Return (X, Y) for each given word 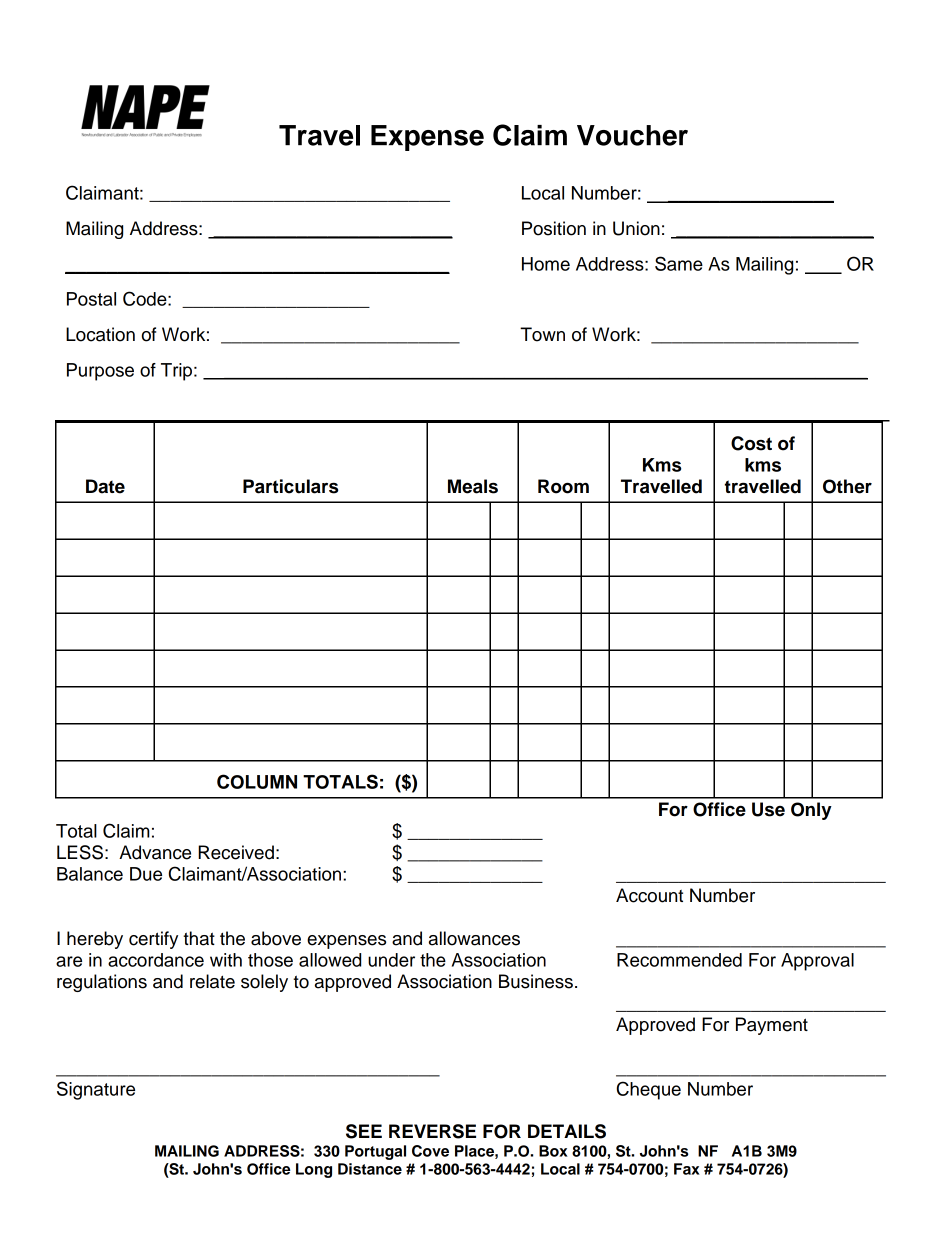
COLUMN (257, 781)
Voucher (632, 135)
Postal (91, 299)
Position (554, 228)
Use (768, 809)
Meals (473, 486)
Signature (96, 1090)
